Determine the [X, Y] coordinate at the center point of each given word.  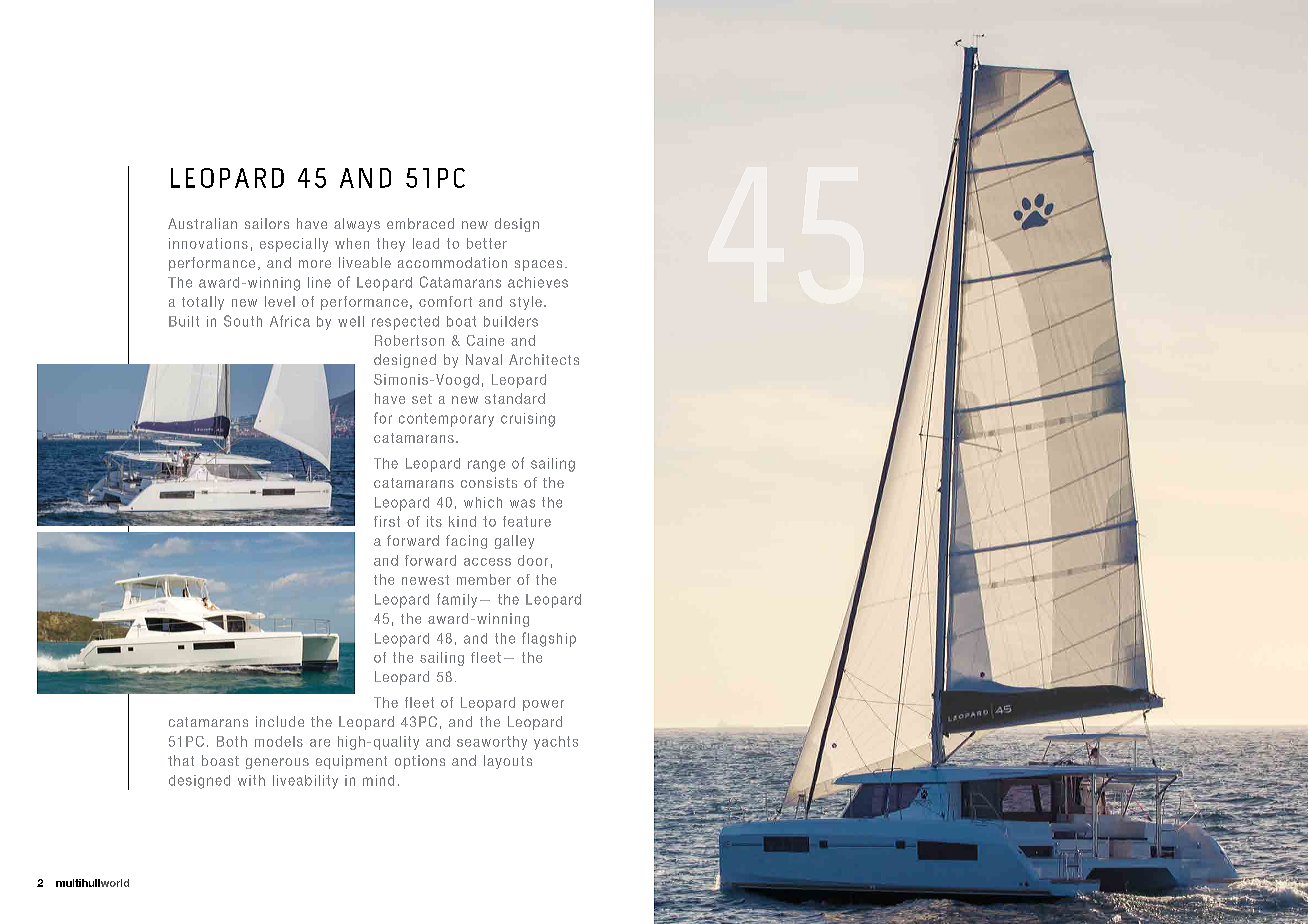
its [434, 521]
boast [220, 760]
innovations [208, 243]
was [522, 503]
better [487, 243]
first [387, 521]
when [352, 243]
